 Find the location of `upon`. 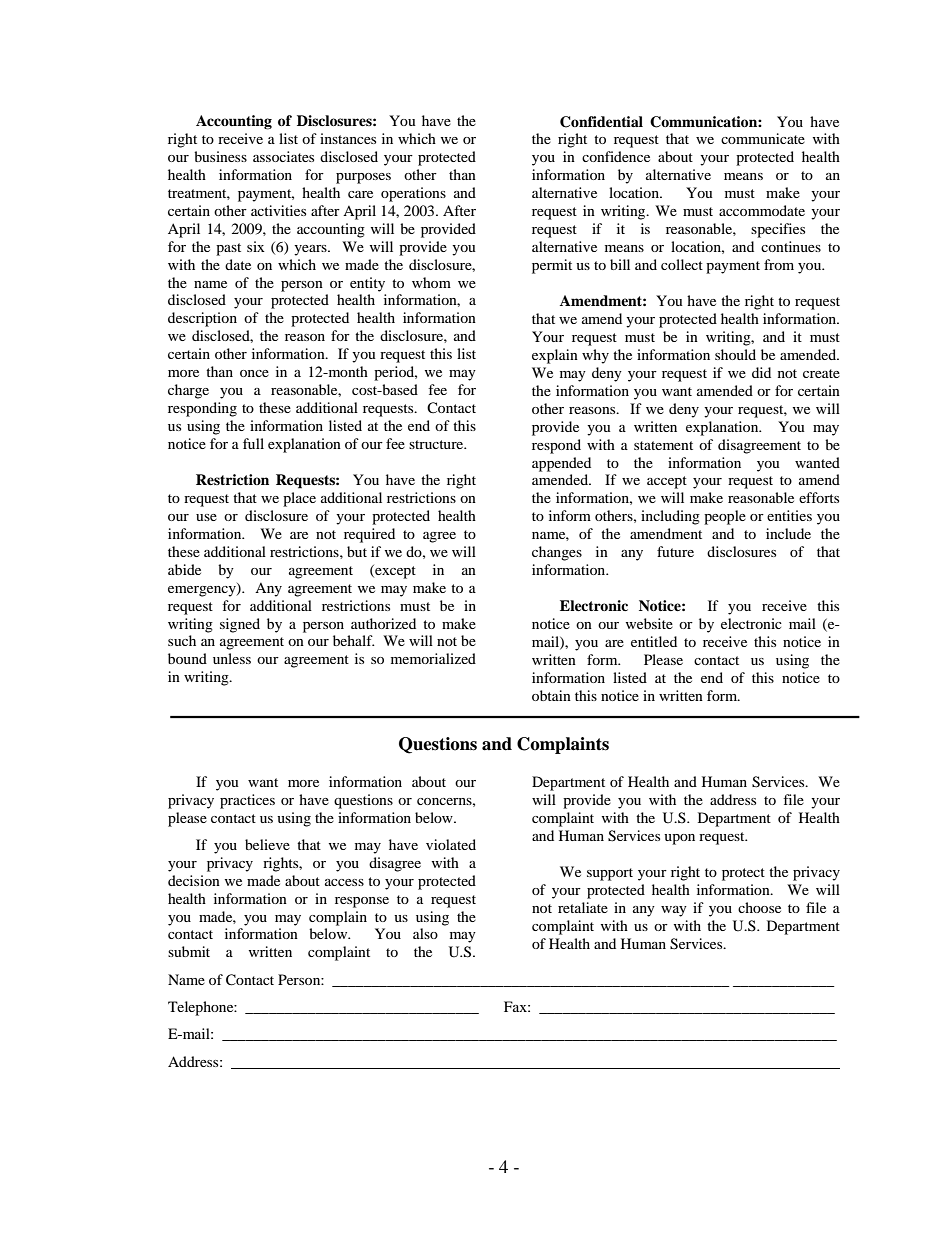

upon is located at coordinates (679, 839).
